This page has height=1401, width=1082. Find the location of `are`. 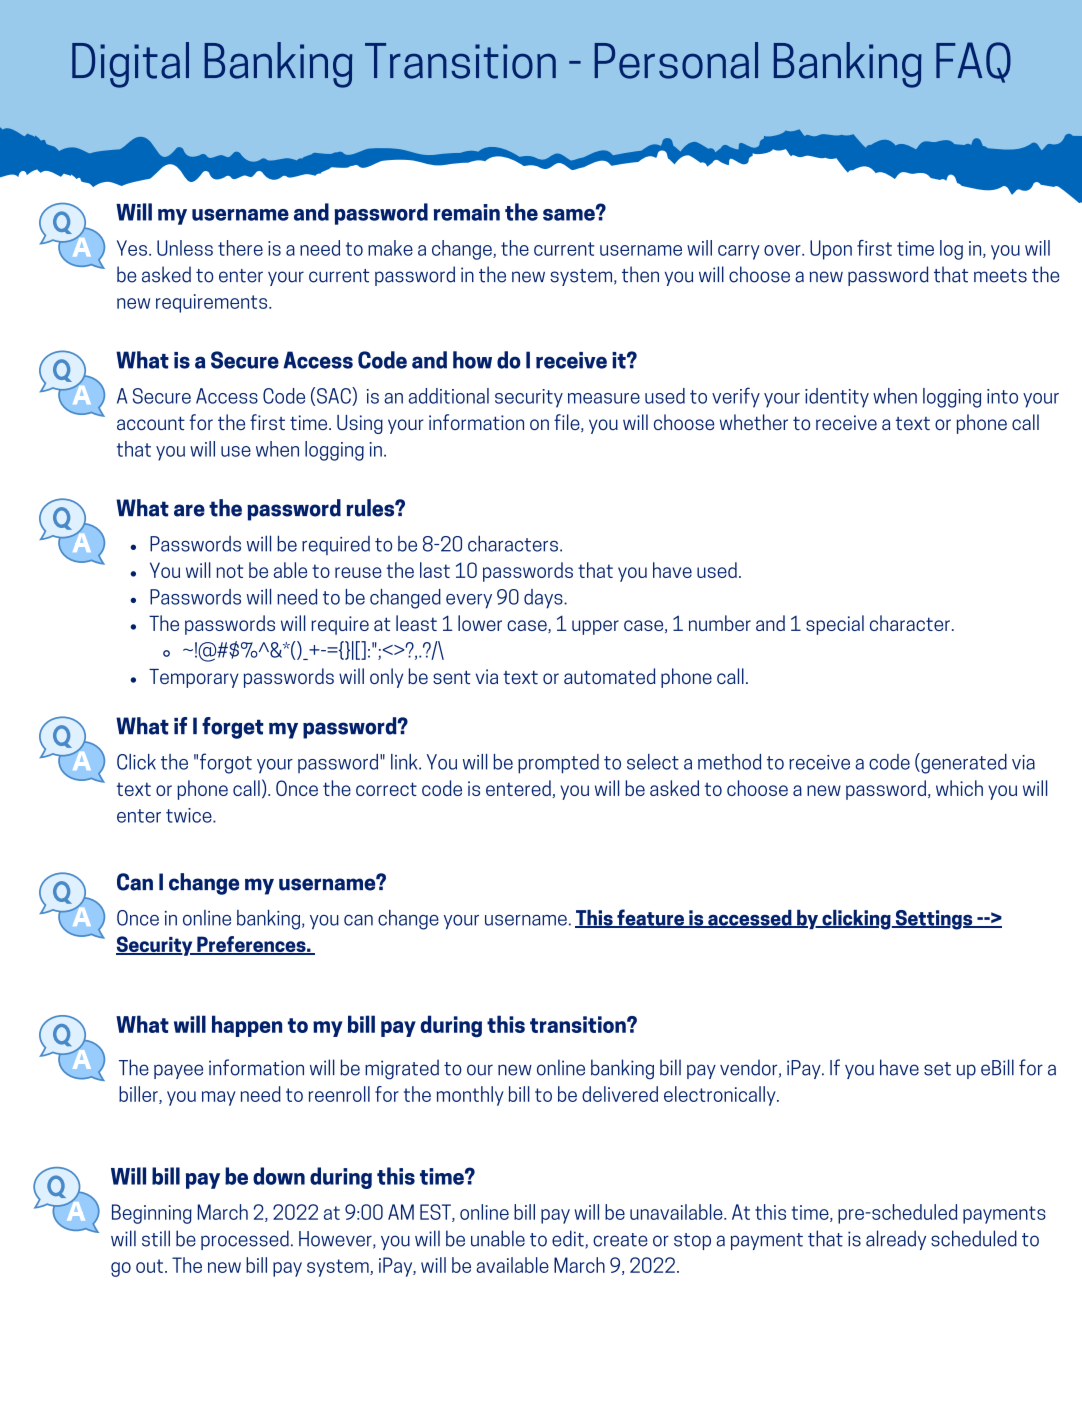

are is located at coordinates (189, 510).
